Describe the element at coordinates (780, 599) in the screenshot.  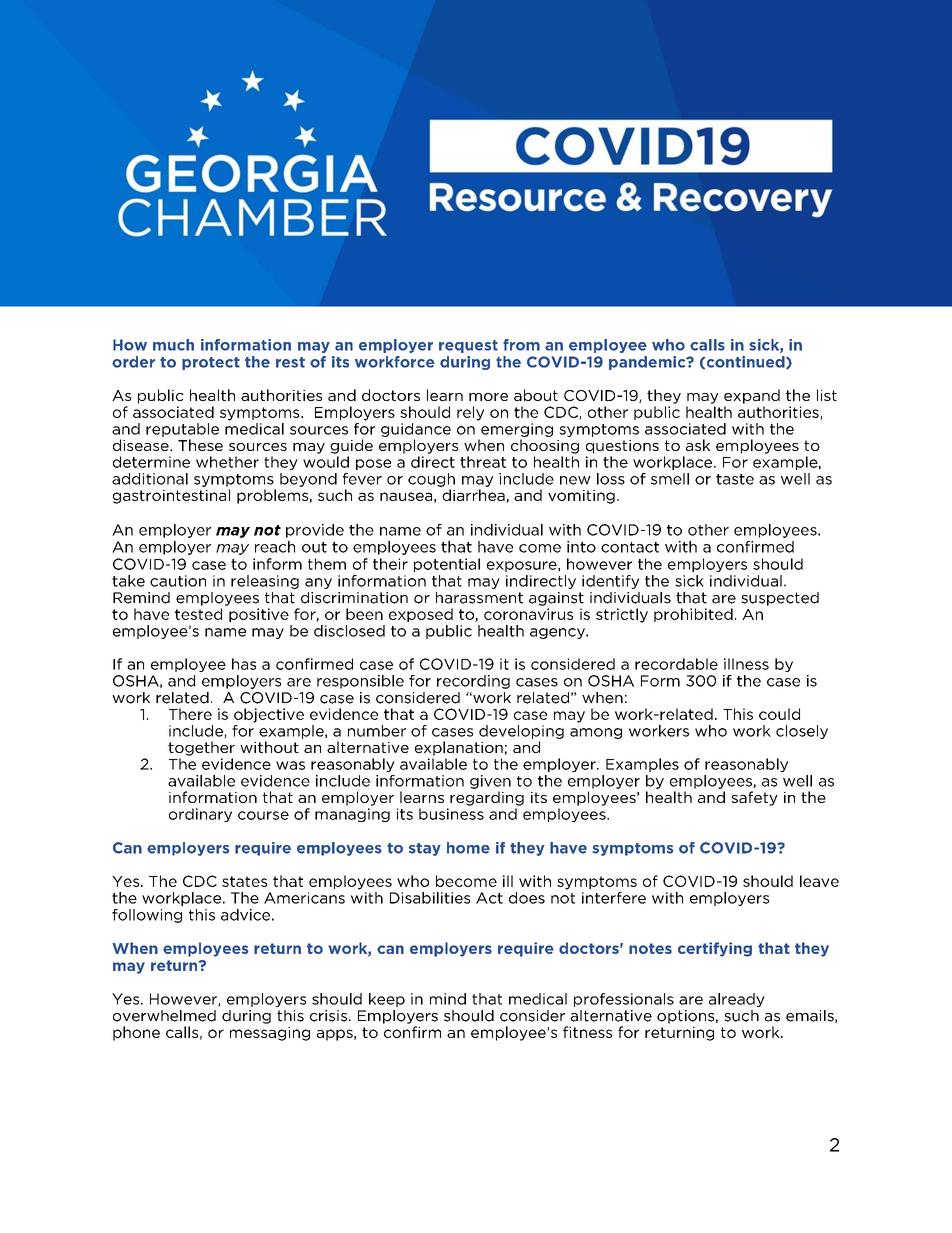
I see `suspected` at that location.
